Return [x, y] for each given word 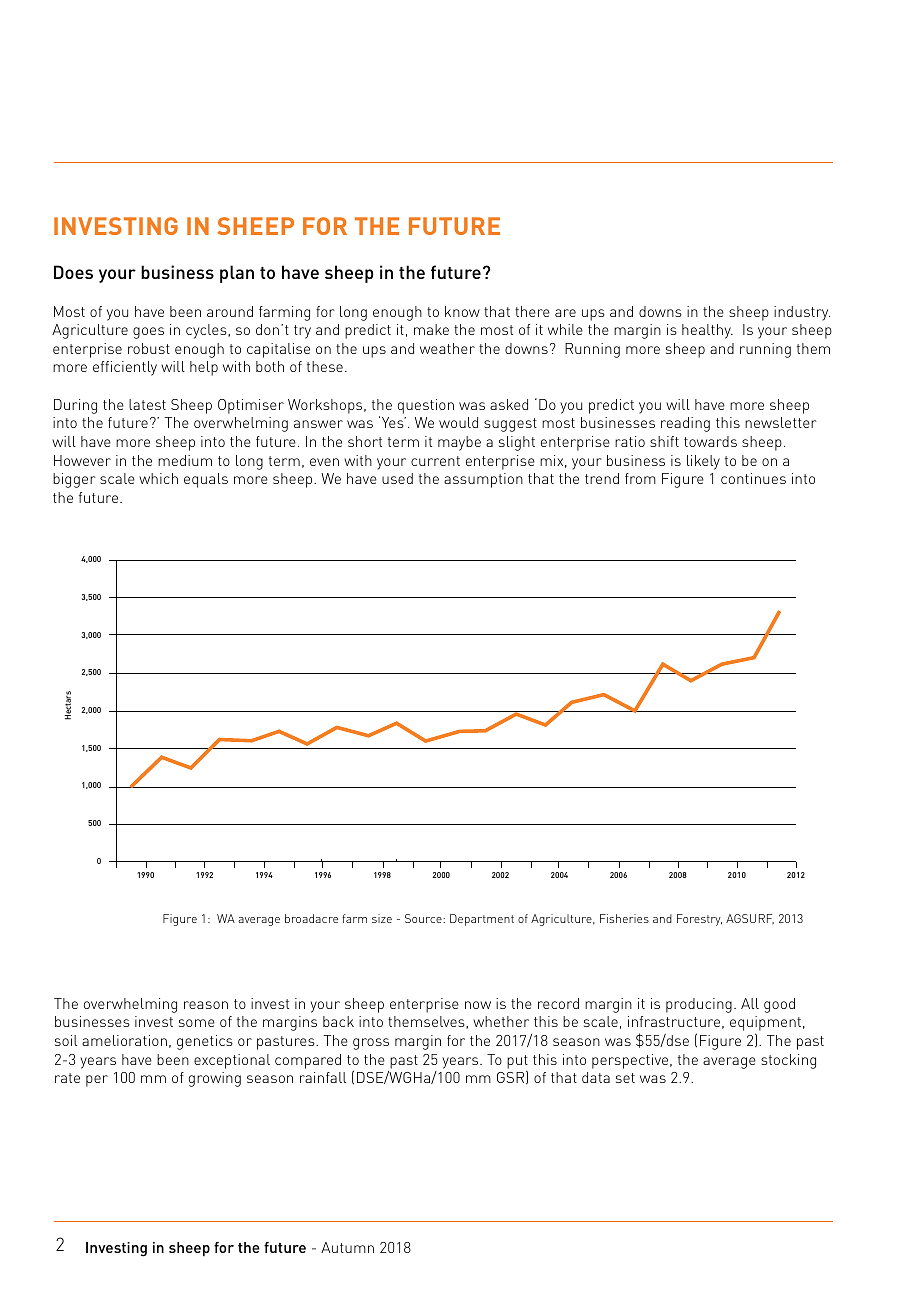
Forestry [699, 920]
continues [753, 478]
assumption [483, 480]
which [158, 478]
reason [206, 1005]
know [462, 311]
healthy [707, 331]
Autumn [347, 1247]
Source [424, 918]
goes [148, 333]
